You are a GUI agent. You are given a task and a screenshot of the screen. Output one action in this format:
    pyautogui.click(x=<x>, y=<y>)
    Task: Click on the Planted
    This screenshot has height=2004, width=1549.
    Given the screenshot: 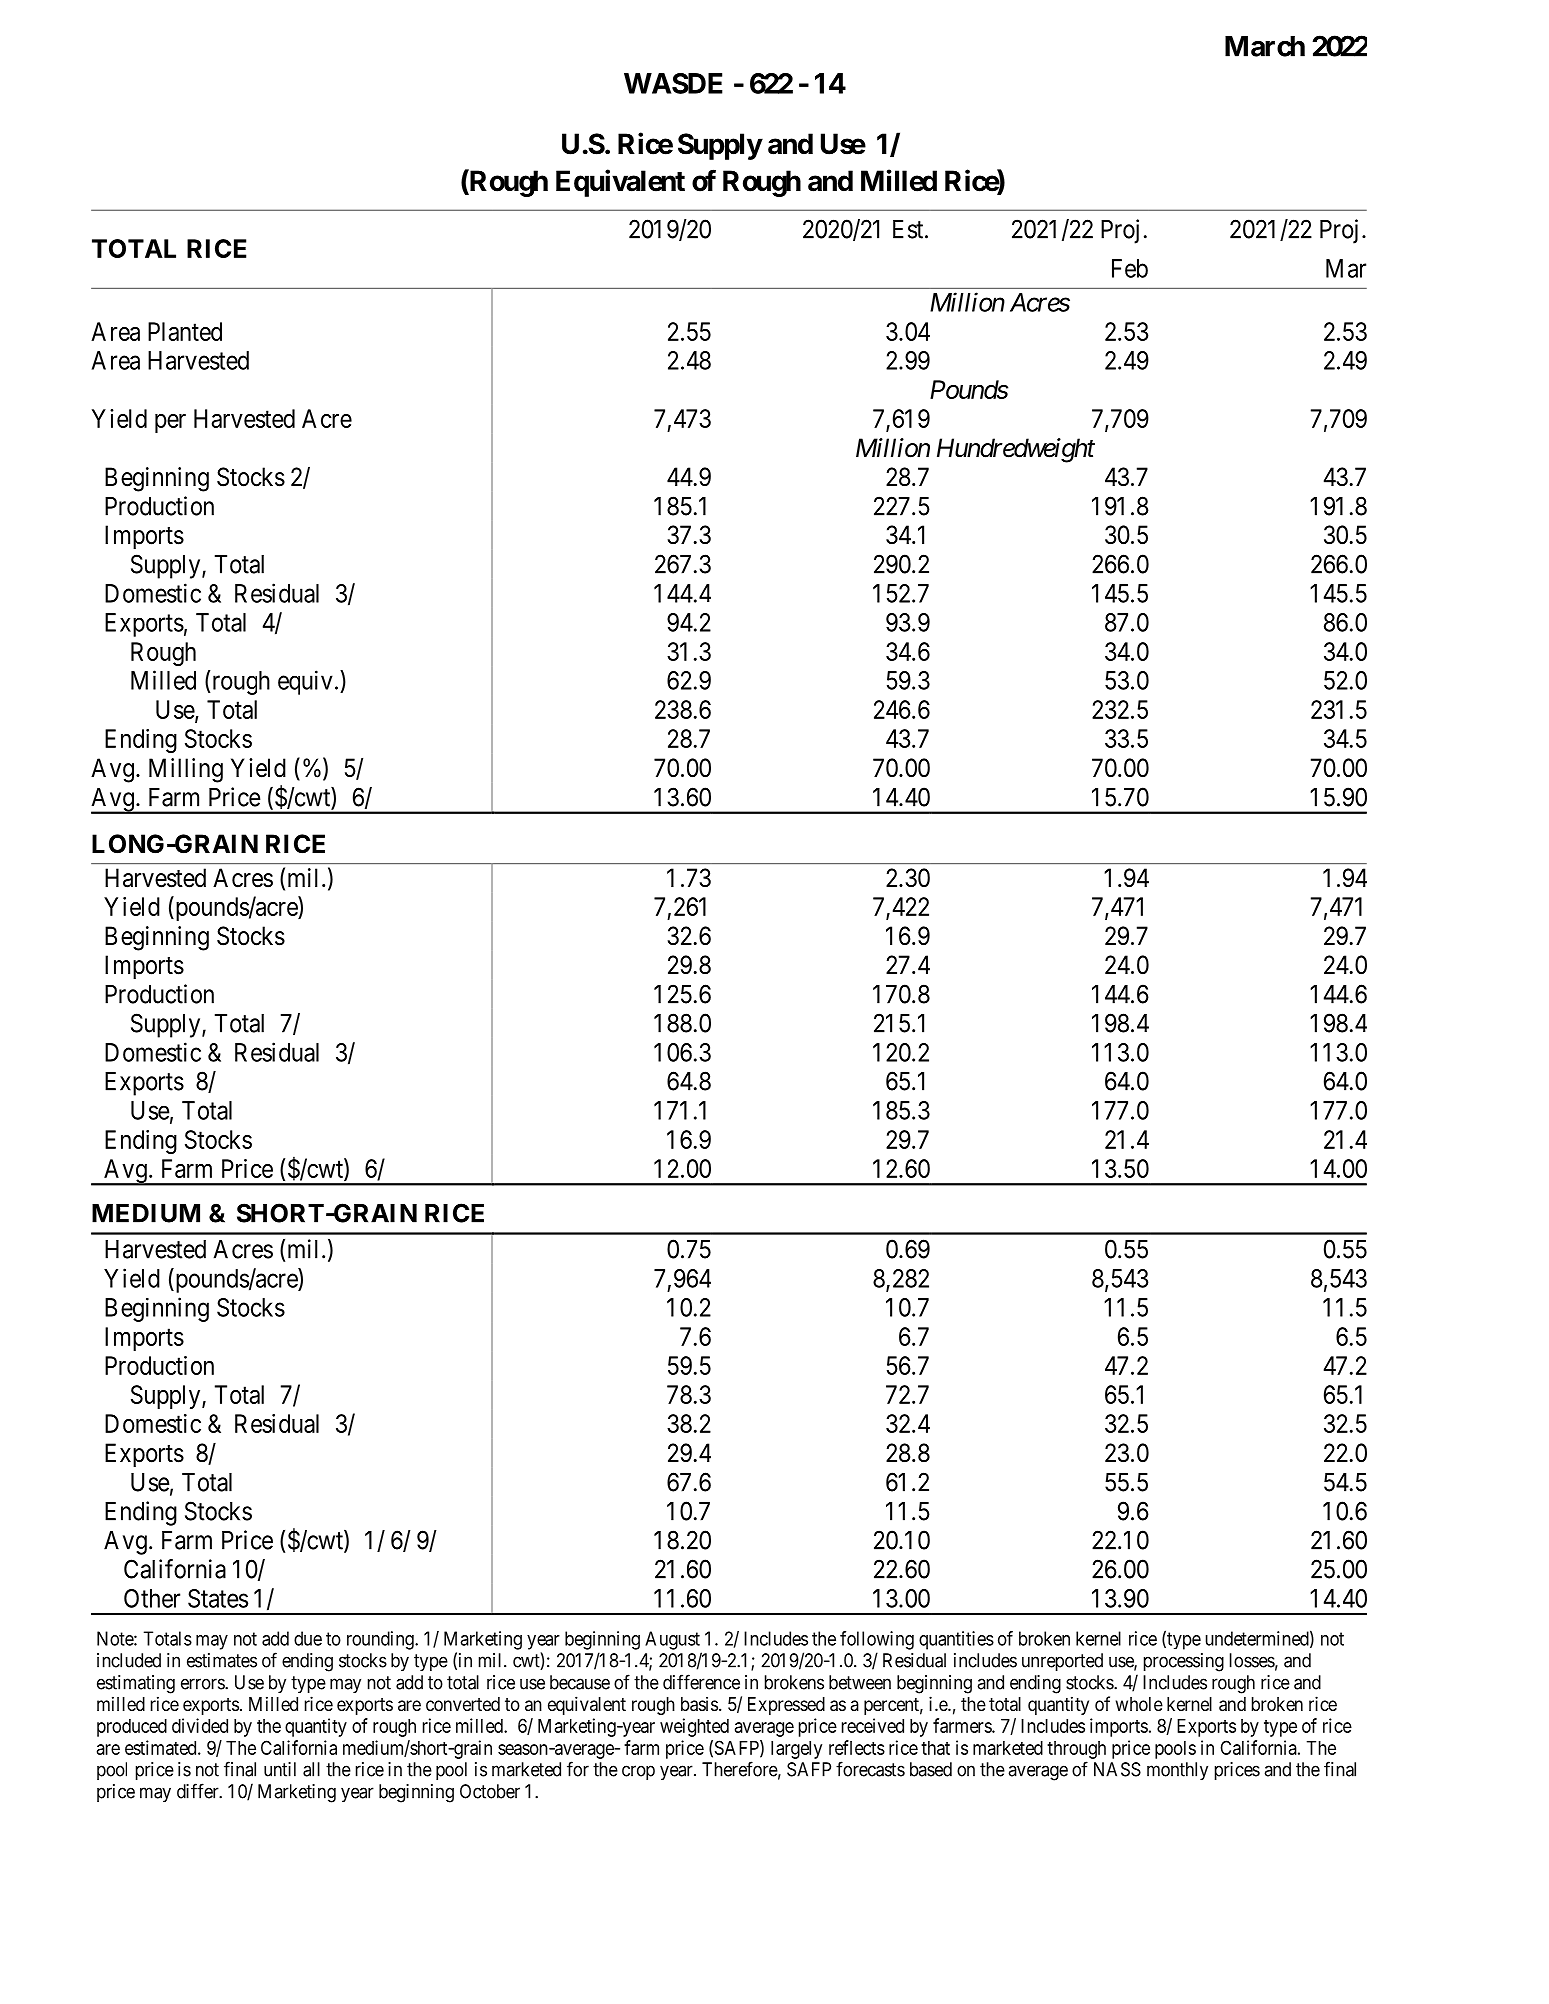 What is the action you would take?
    pyautogui.click(x=185, y=331)
